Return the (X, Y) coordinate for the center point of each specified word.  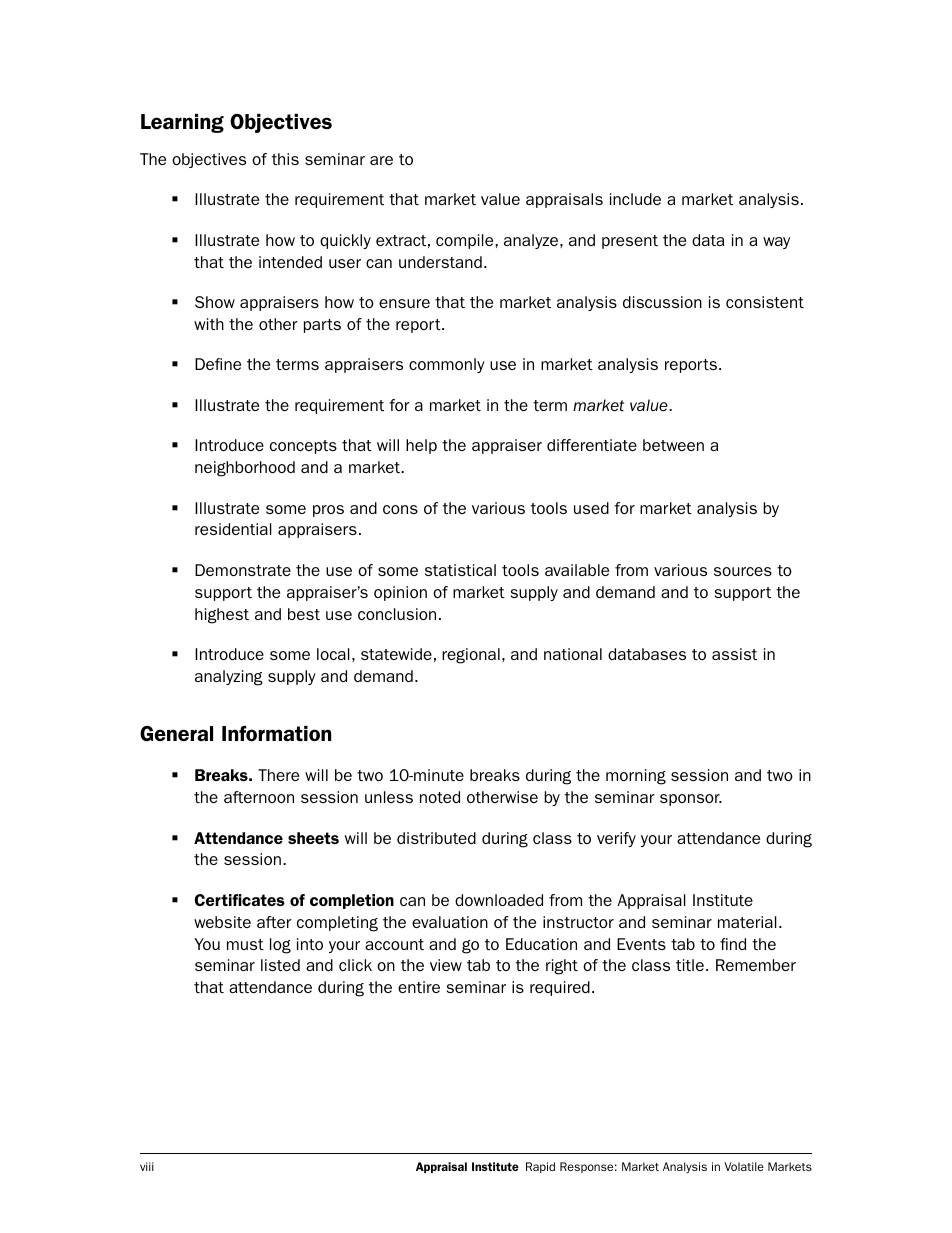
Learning (182, 123)
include (635, 199)
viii (147, 1166)
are (381, 160)
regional (471, 656)
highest (222, 616)
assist (734, 654)
